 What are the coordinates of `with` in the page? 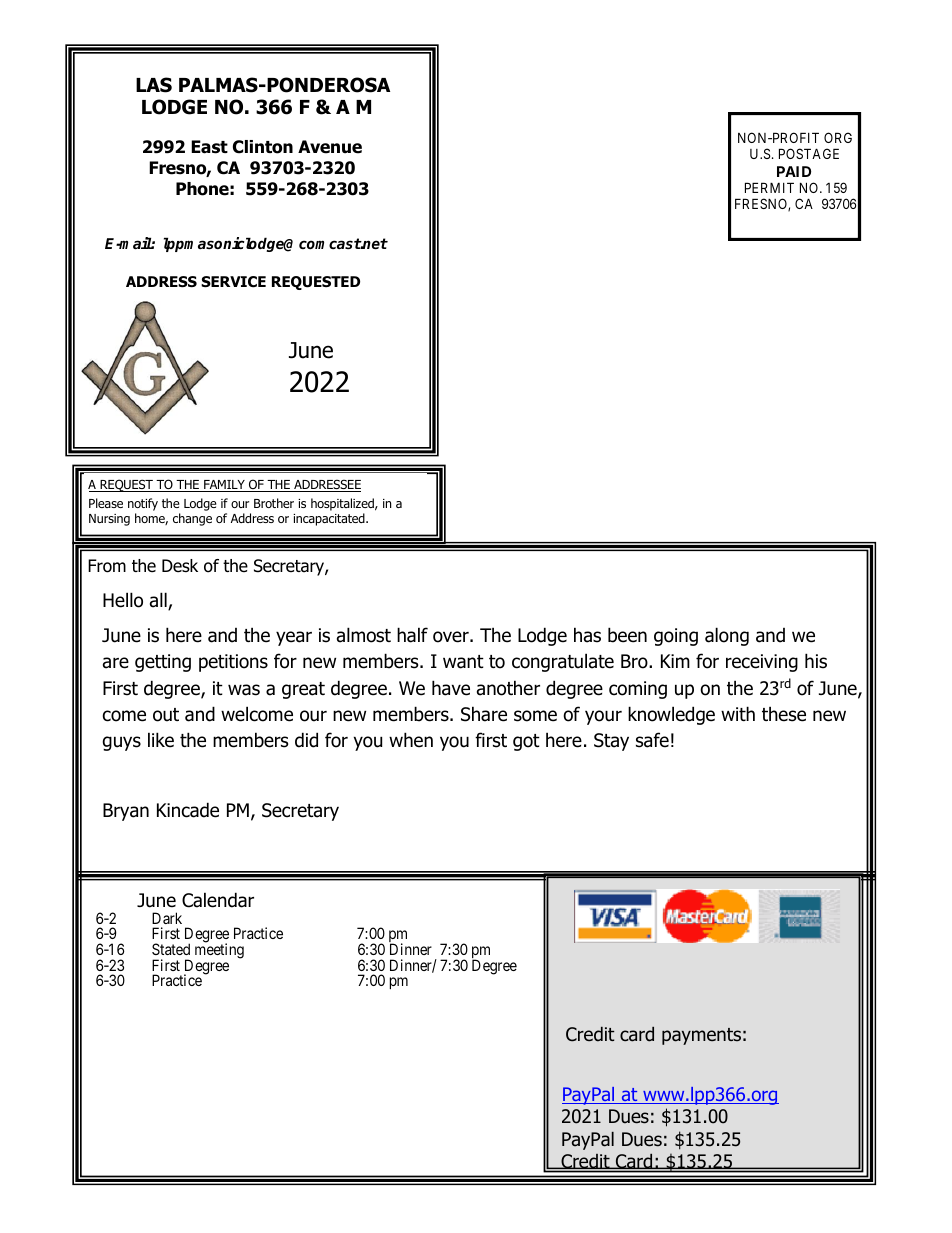 It's located at (738, 713).
